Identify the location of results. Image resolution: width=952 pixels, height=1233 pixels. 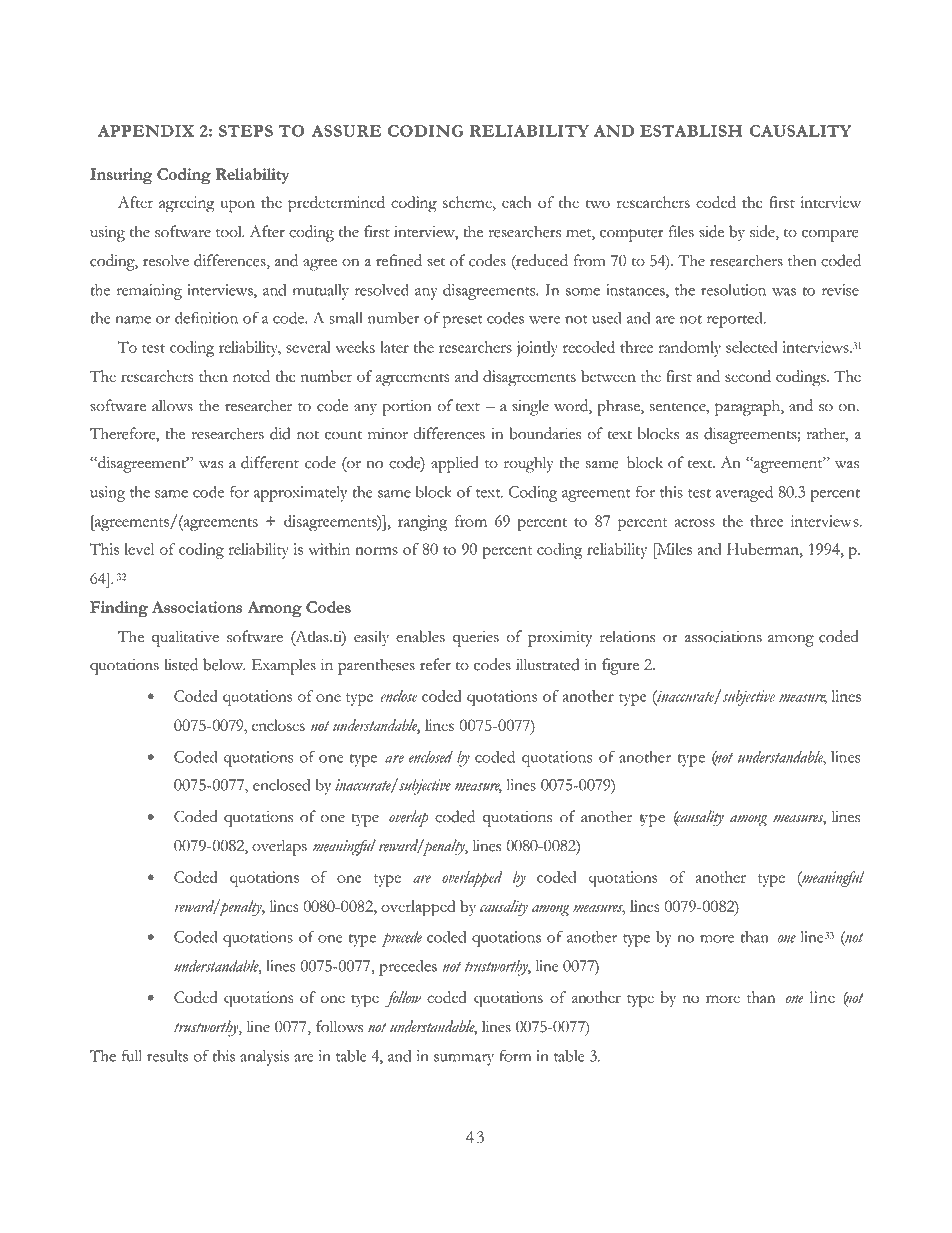
(167, 1056).
